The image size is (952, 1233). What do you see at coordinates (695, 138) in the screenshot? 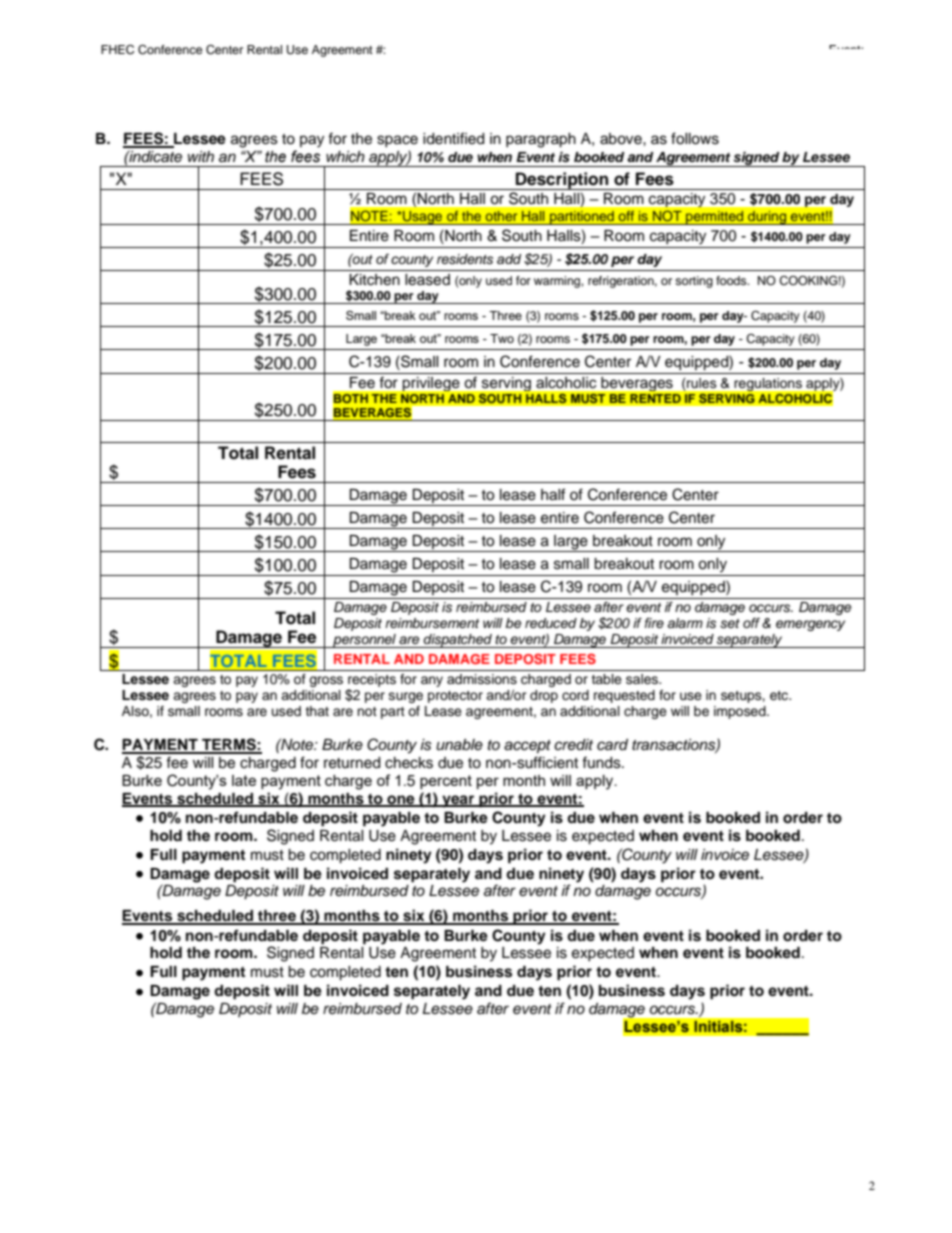
I see `follows` at bounding box center [695, 138].
